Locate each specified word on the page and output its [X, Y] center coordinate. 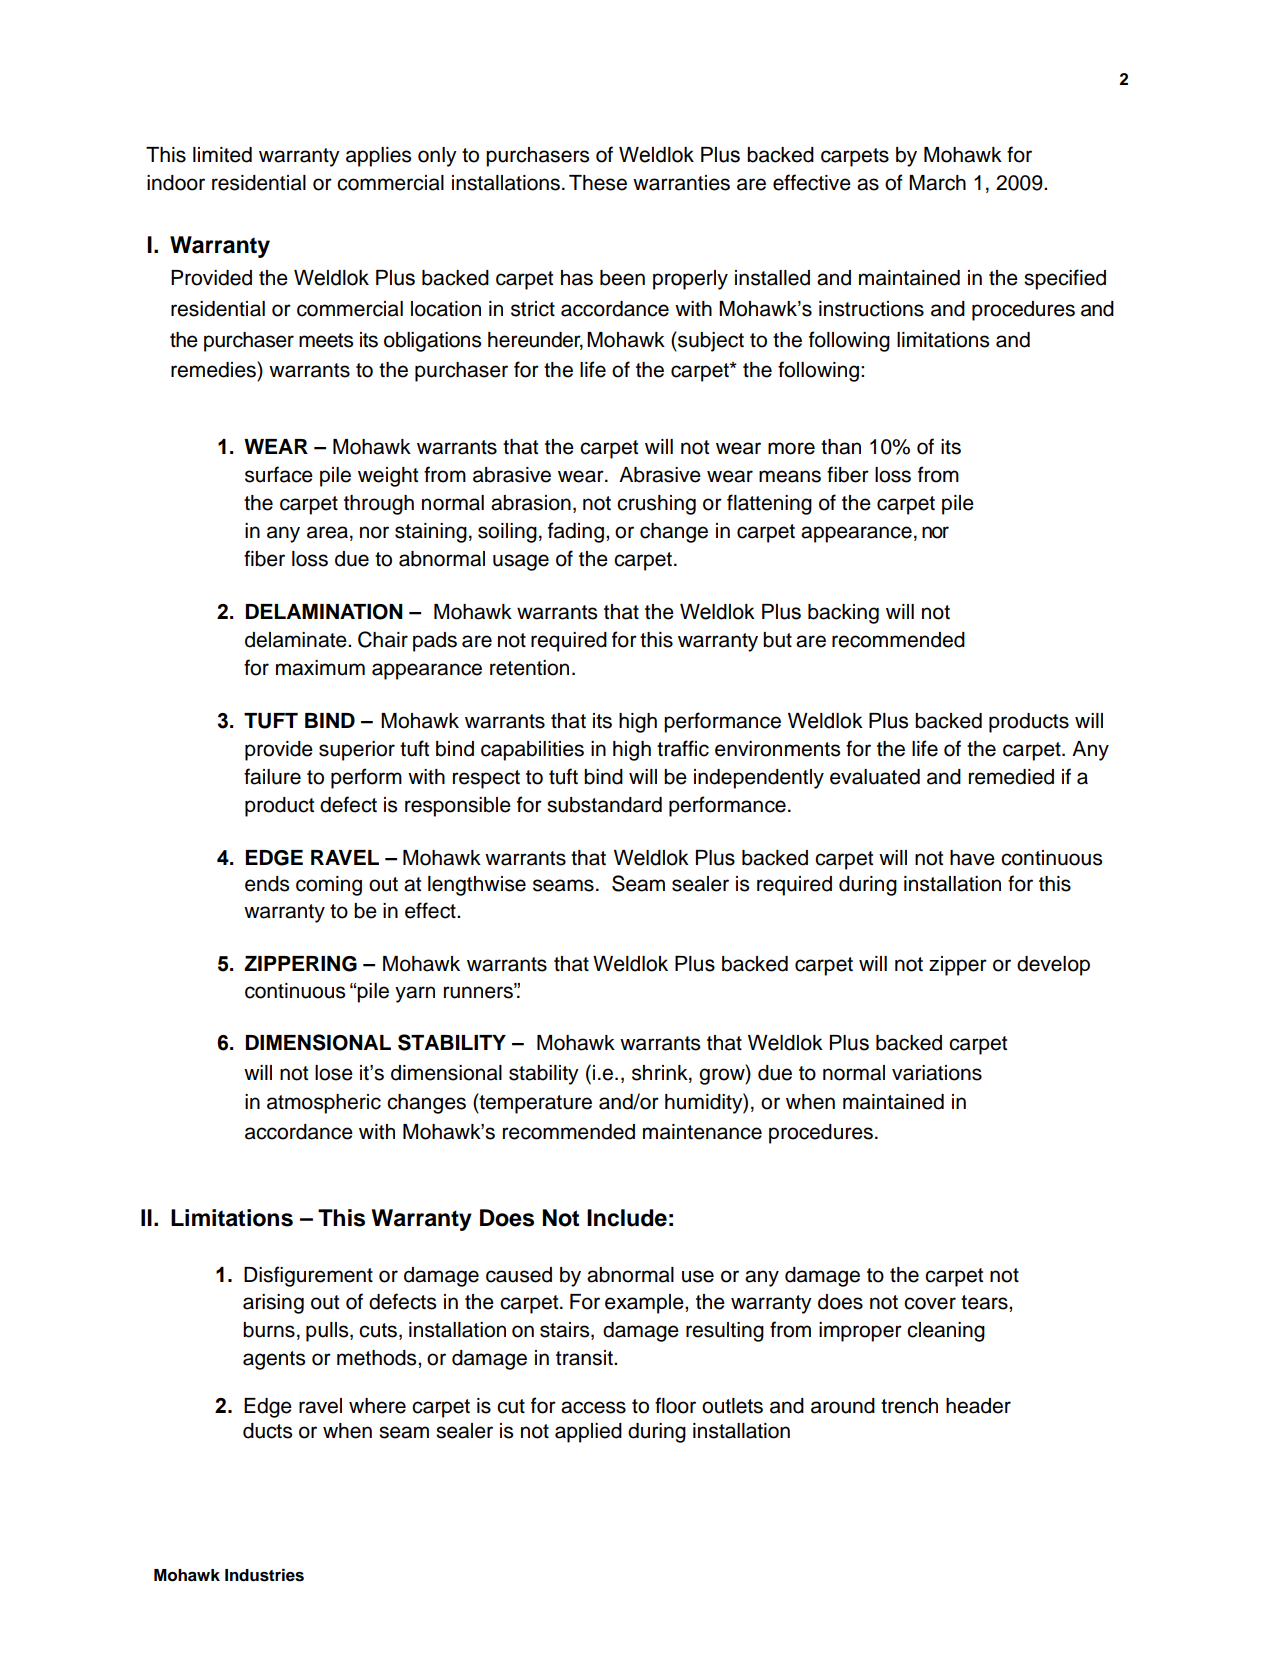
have [972, 858]
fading [576, 532]
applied [588, 1433]
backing [843, 614]
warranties [681, 183]
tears [985, 1302]
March [937, 183]
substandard [604, 805]
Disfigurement [308, 1276]
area [327, 532]
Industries [264, 1575]
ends [267, 884]
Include [627, 1218]
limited [222, 155]
